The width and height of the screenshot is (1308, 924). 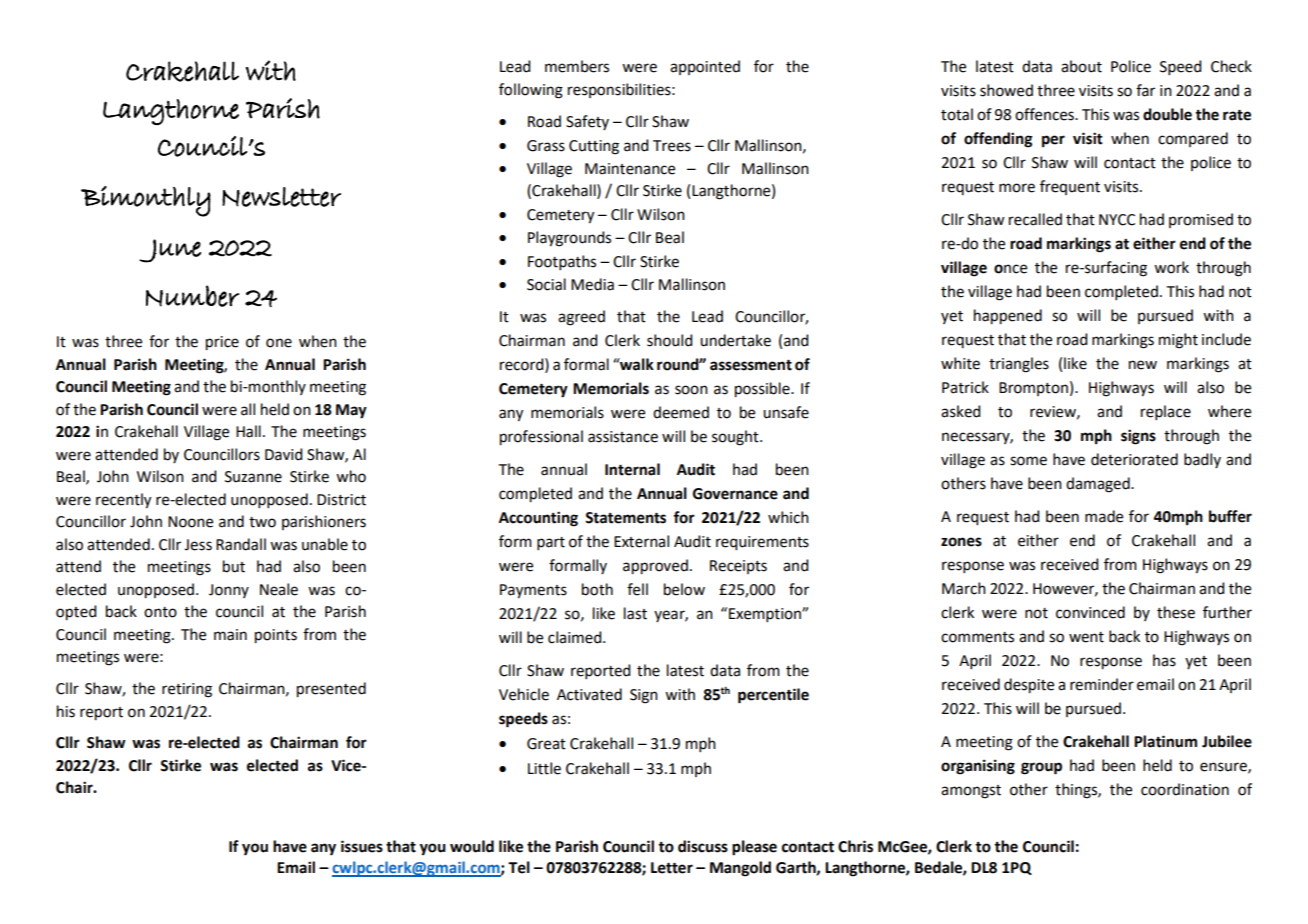 I want to click on Suzanne, so click(x=253, y=477).
